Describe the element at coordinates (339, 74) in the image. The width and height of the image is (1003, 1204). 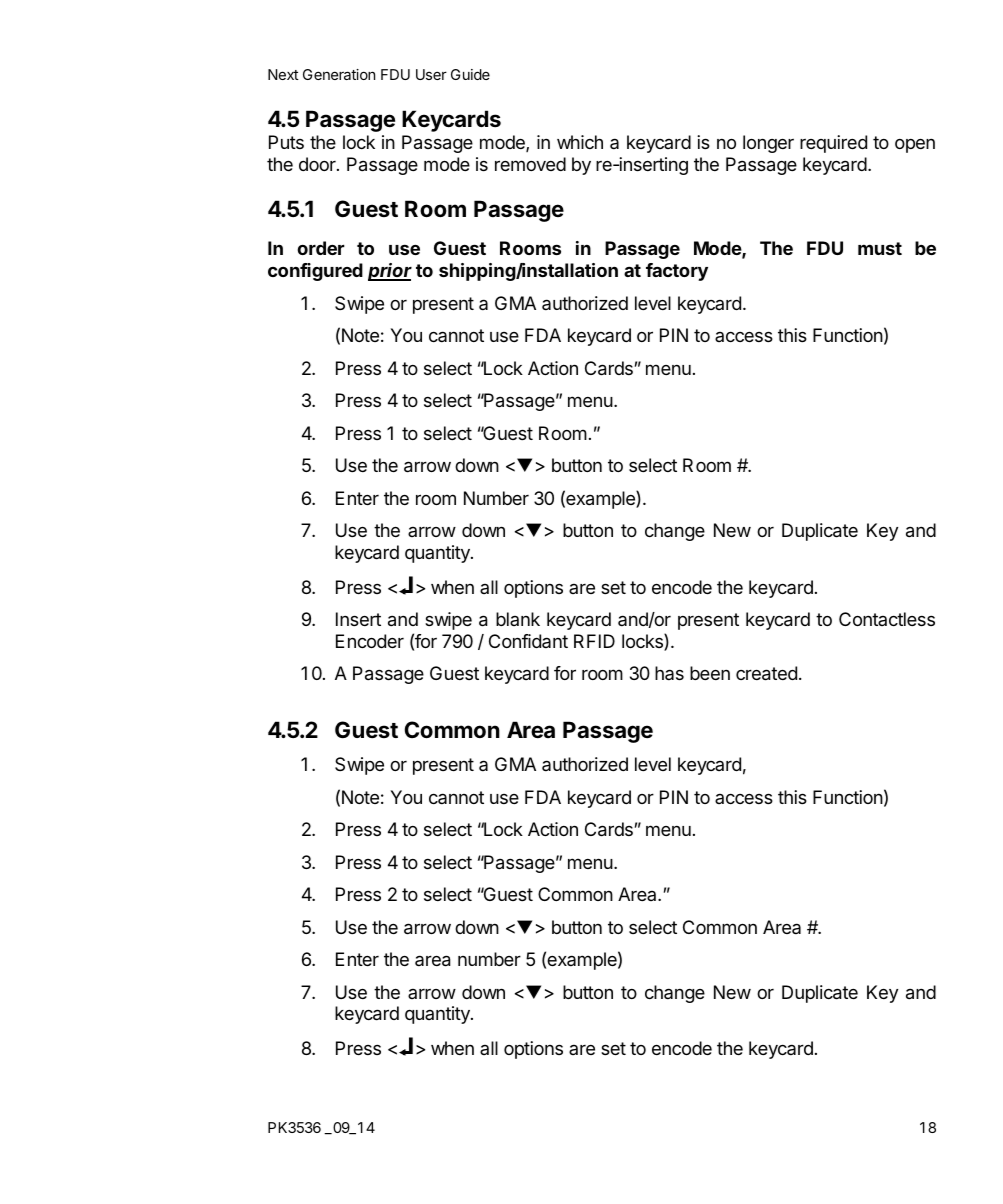
I see `Generation` at that location.
